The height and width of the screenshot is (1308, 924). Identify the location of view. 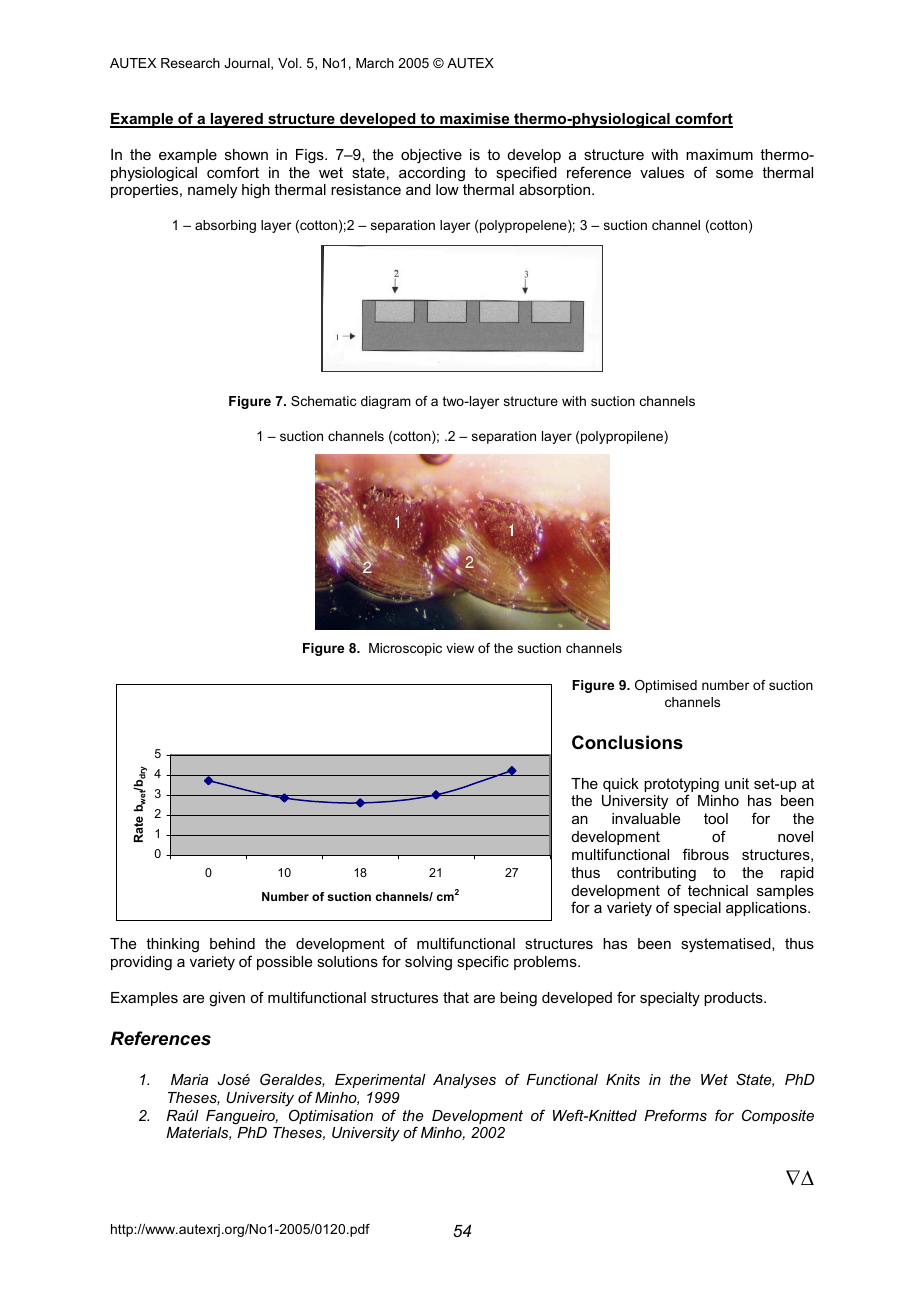
(460, 648).
